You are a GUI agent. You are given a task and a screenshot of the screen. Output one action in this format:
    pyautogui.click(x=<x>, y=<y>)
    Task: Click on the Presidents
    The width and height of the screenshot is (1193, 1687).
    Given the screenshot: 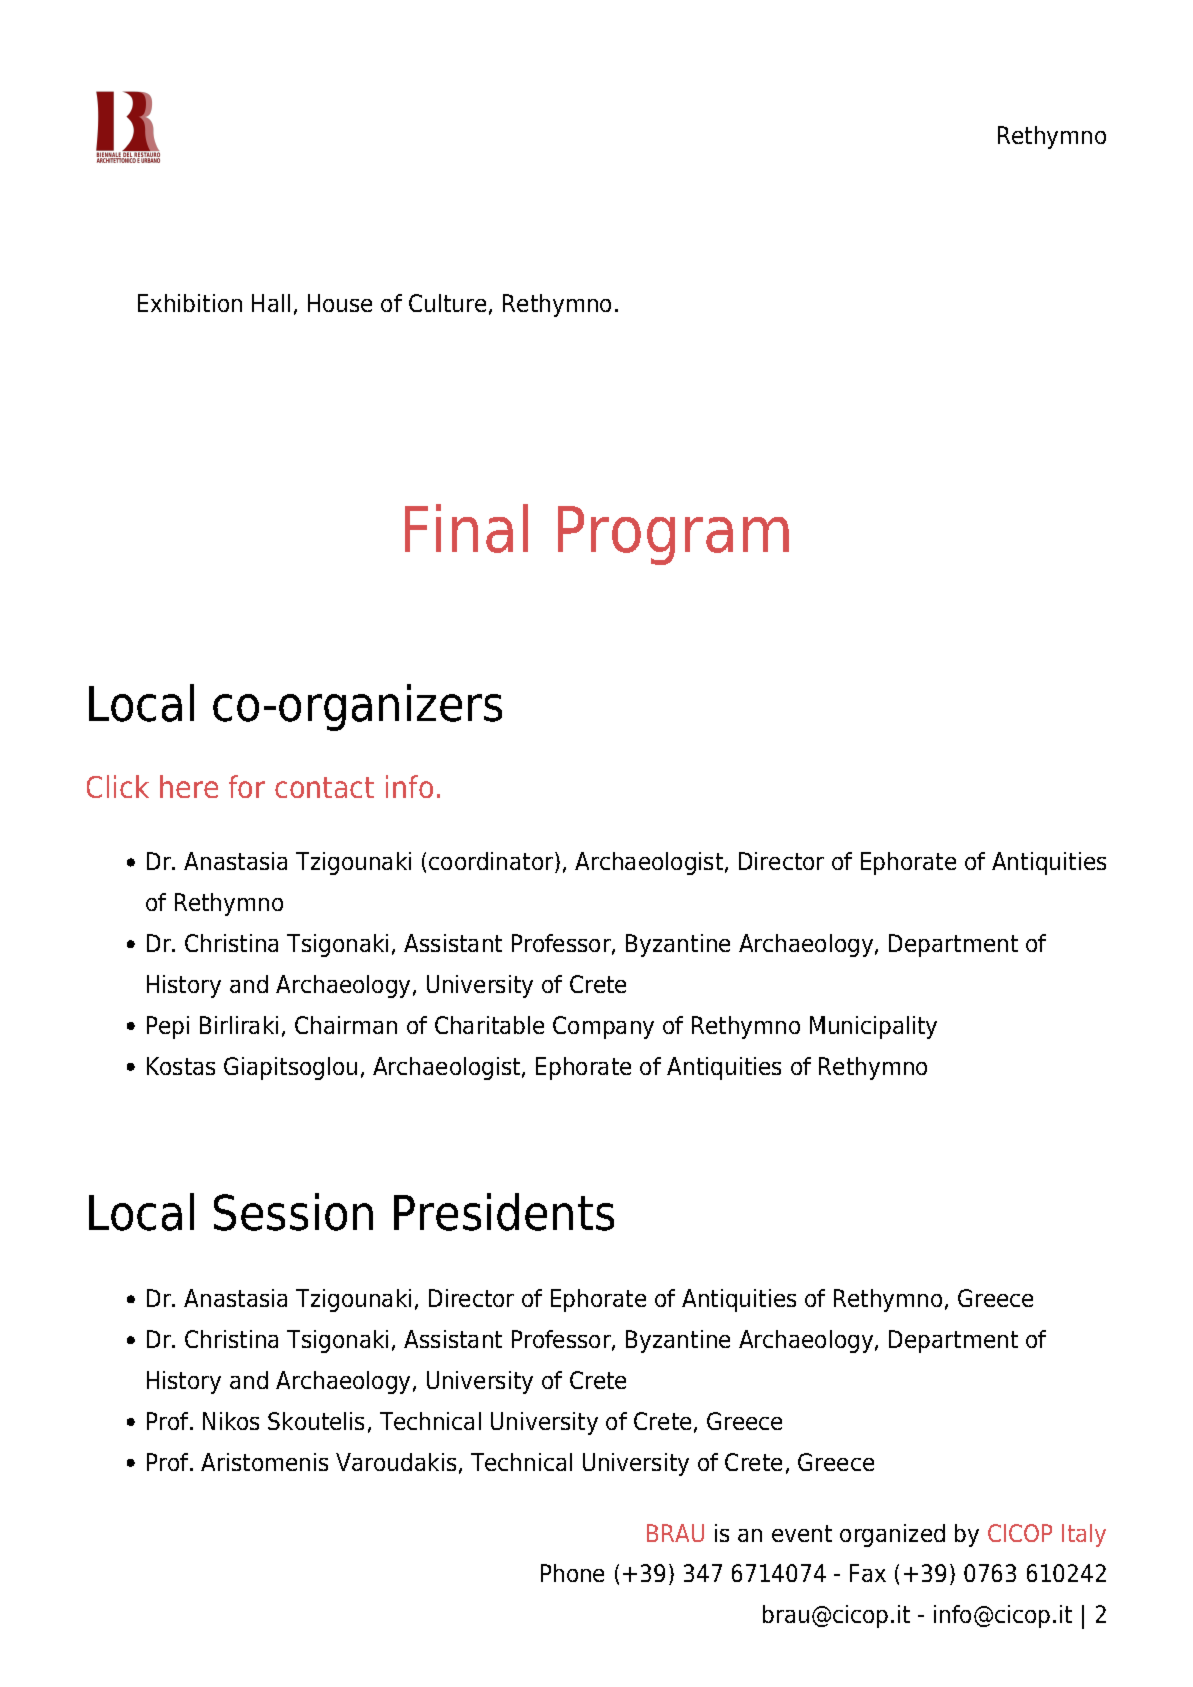 What is the action you would take?
    pyautogui.click(x=504, y=1212)
